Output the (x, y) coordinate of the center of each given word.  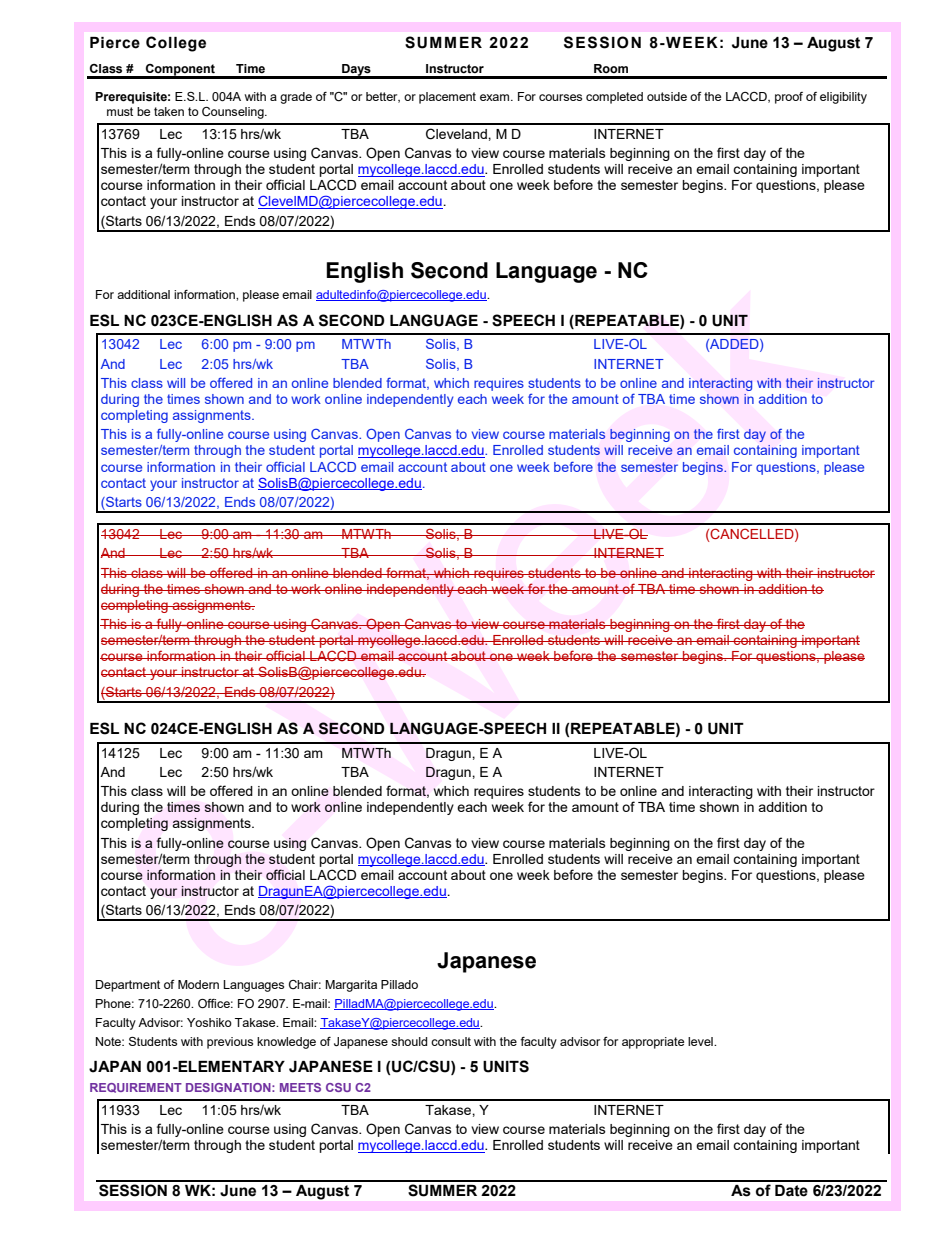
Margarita (351, 986)
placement (447, 98)
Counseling (234, 113)
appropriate (653, 1043)
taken (169, 111)
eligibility (843, 98)
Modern (198, 984)
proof (789, 98)
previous (230, 1043)
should (409, 1041)
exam (496, 97)
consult (451, 1041)
